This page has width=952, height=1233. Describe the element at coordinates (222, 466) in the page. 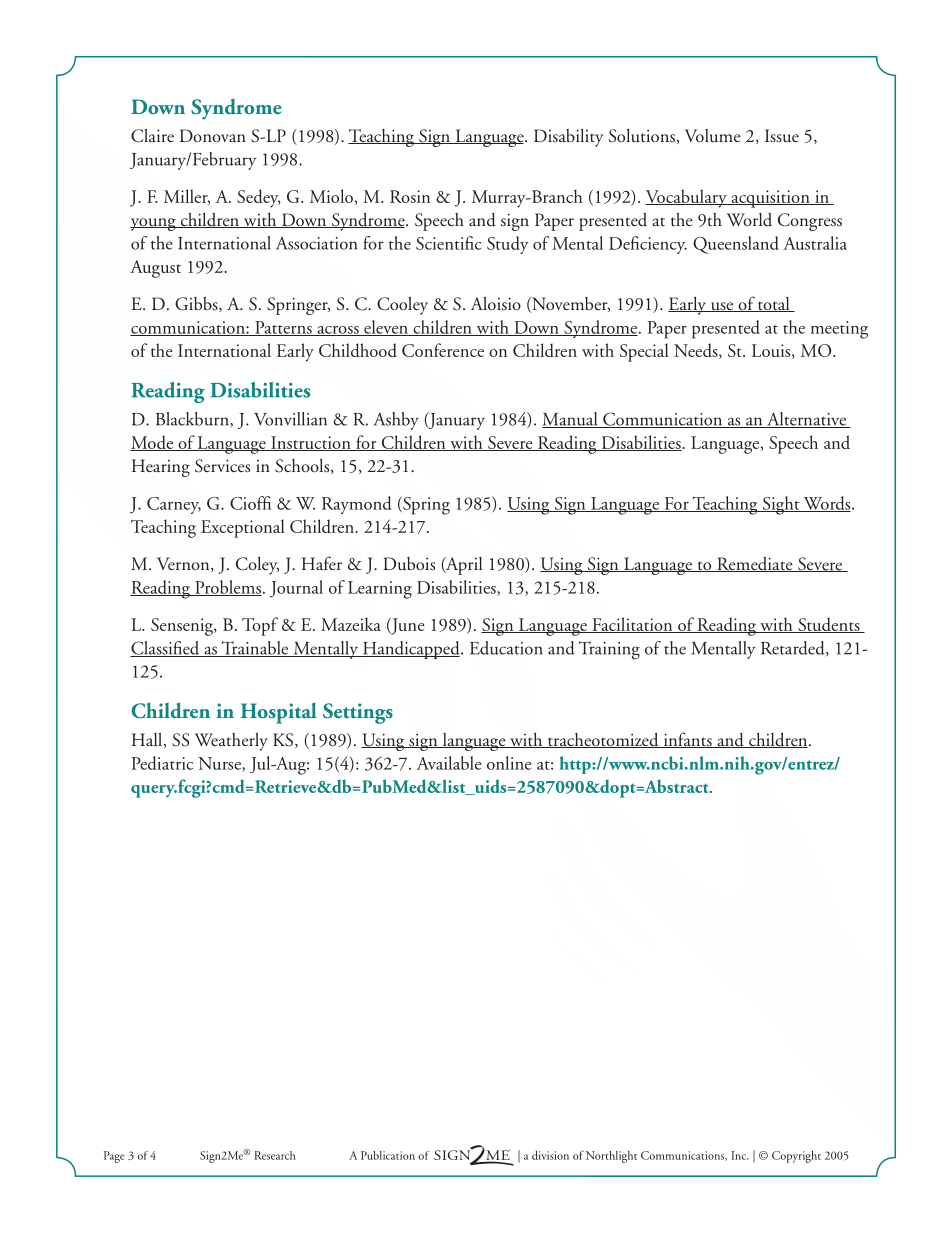

I see `Services` at that location.
